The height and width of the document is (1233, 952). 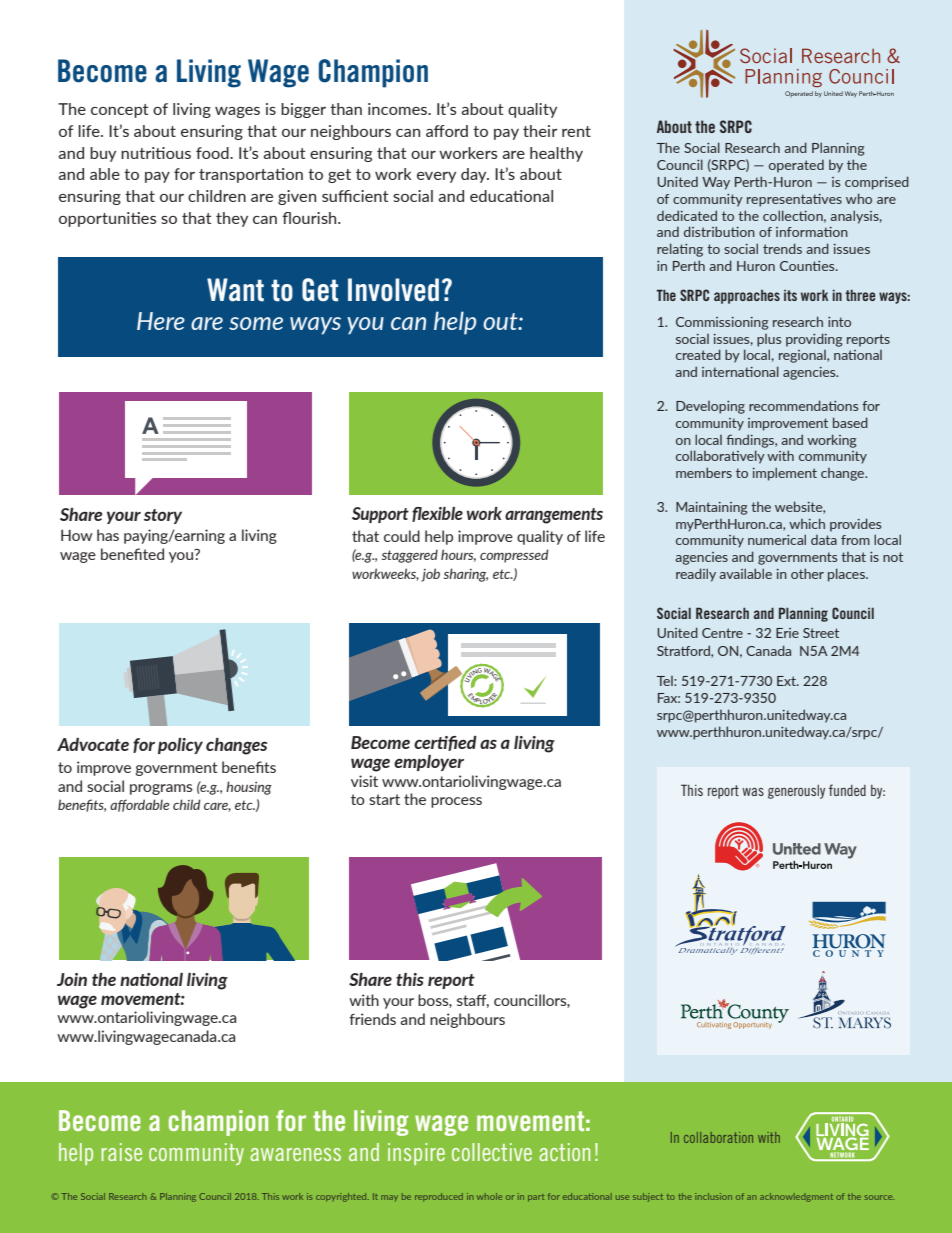 What do you see at coordinates (163, 516) in the document?
I see `story` at bounding box center [163, 516].
